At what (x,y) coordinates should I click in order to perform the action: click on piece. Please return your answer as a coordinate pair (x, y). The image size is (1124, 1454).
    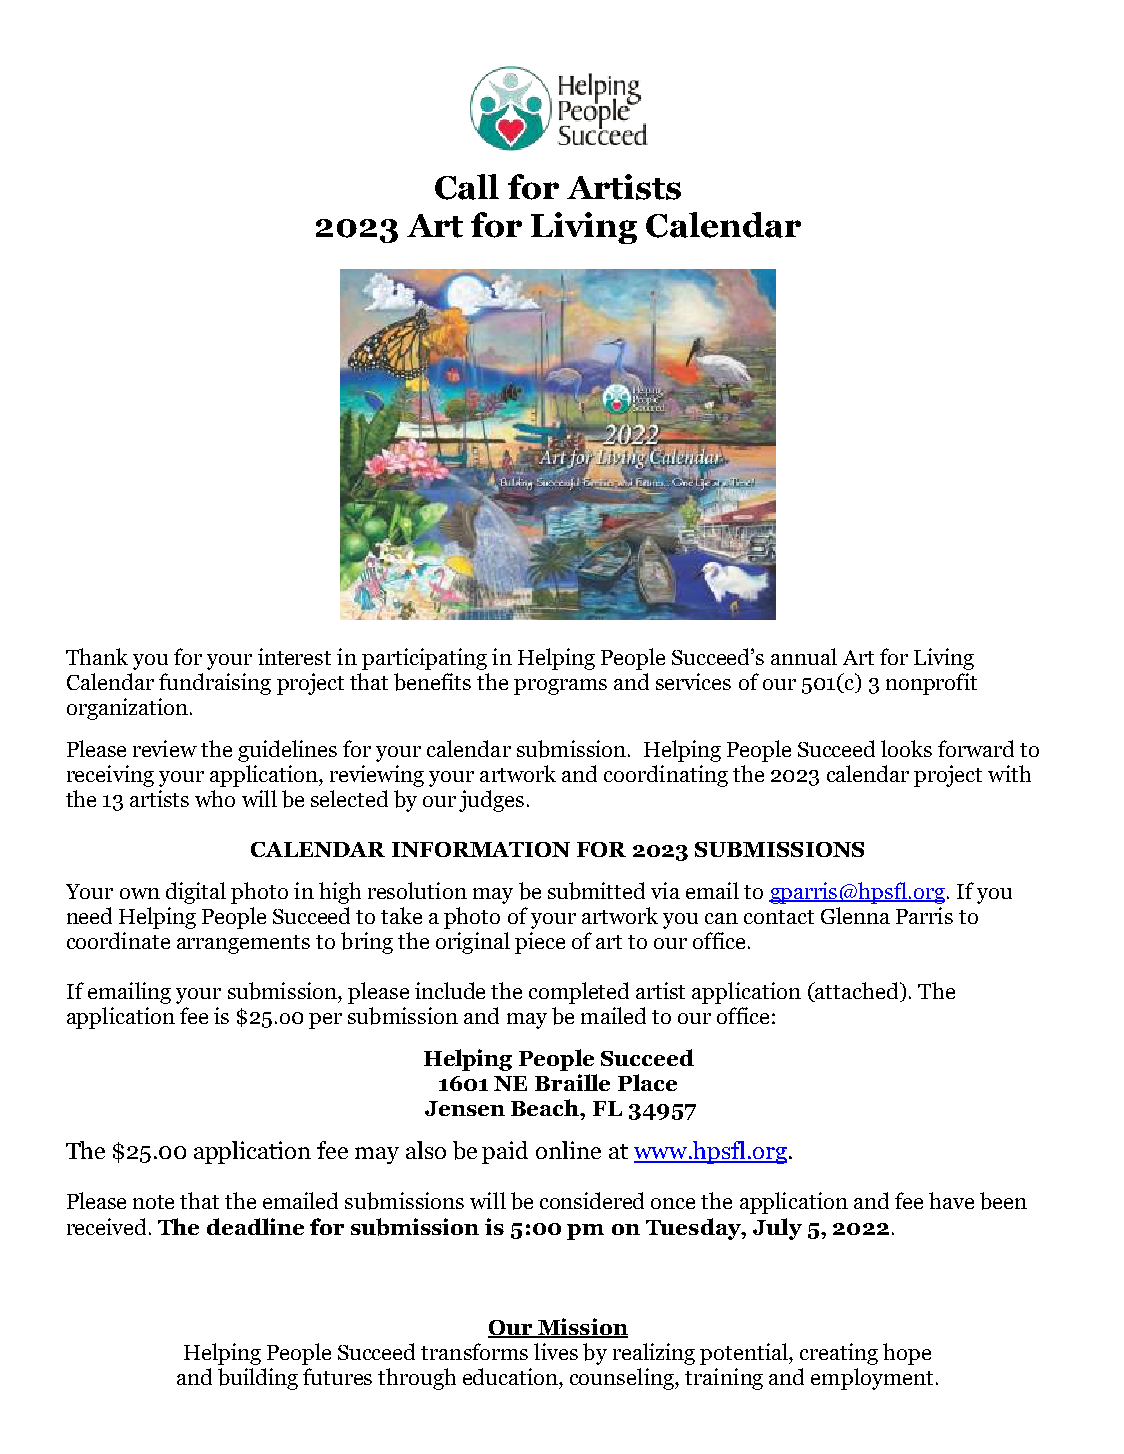
    Looking at the image, I should click on (540, 943).
